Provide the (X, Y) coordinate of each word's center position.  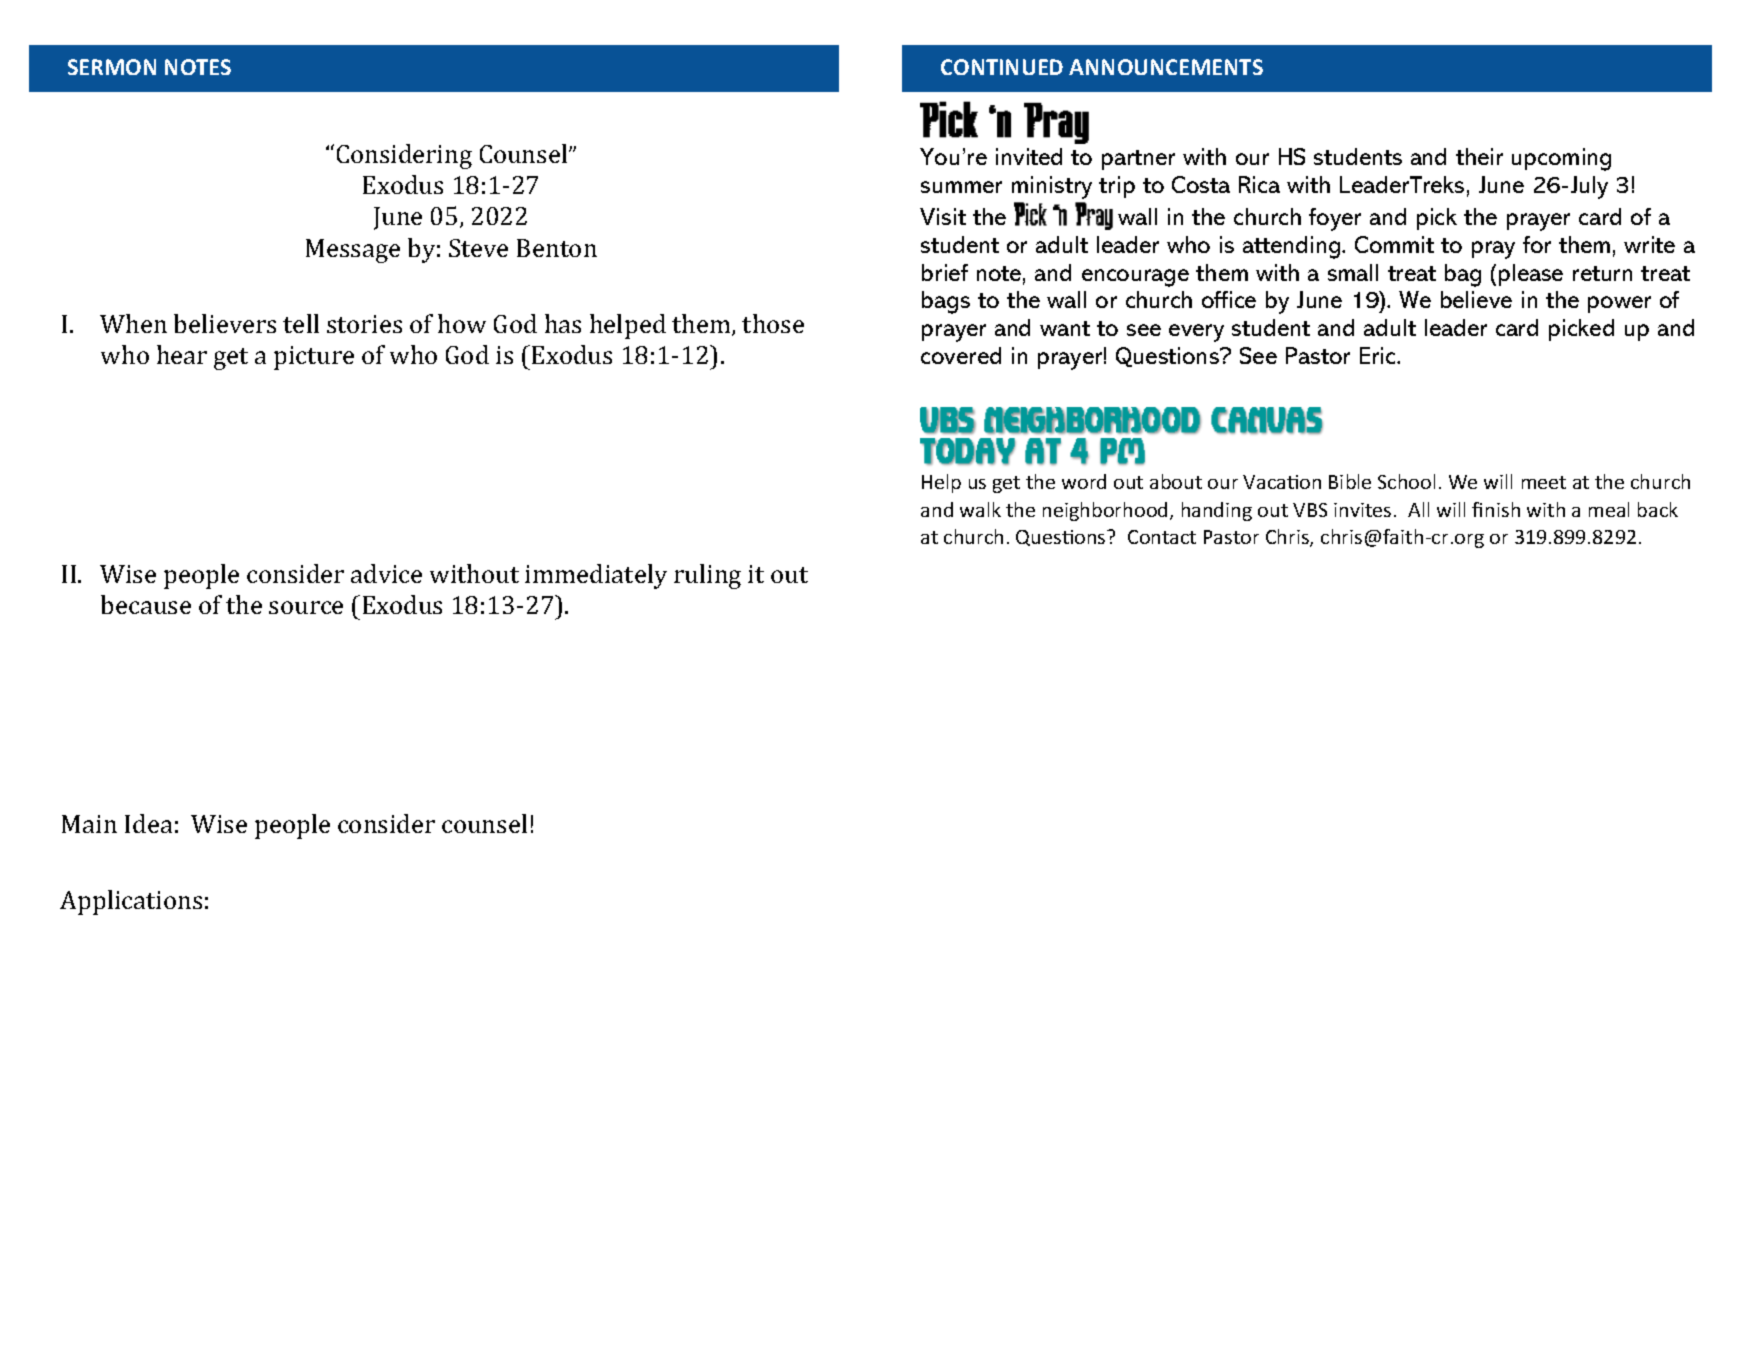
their (1479, 156)
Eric (1379, 355)
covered (961, 355)
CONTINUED (1002, 67)
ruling (707, 576)
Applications (131, 902)
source (306, 607)
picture (314, 358)
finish (1496, 509)
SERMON (112, 67)
